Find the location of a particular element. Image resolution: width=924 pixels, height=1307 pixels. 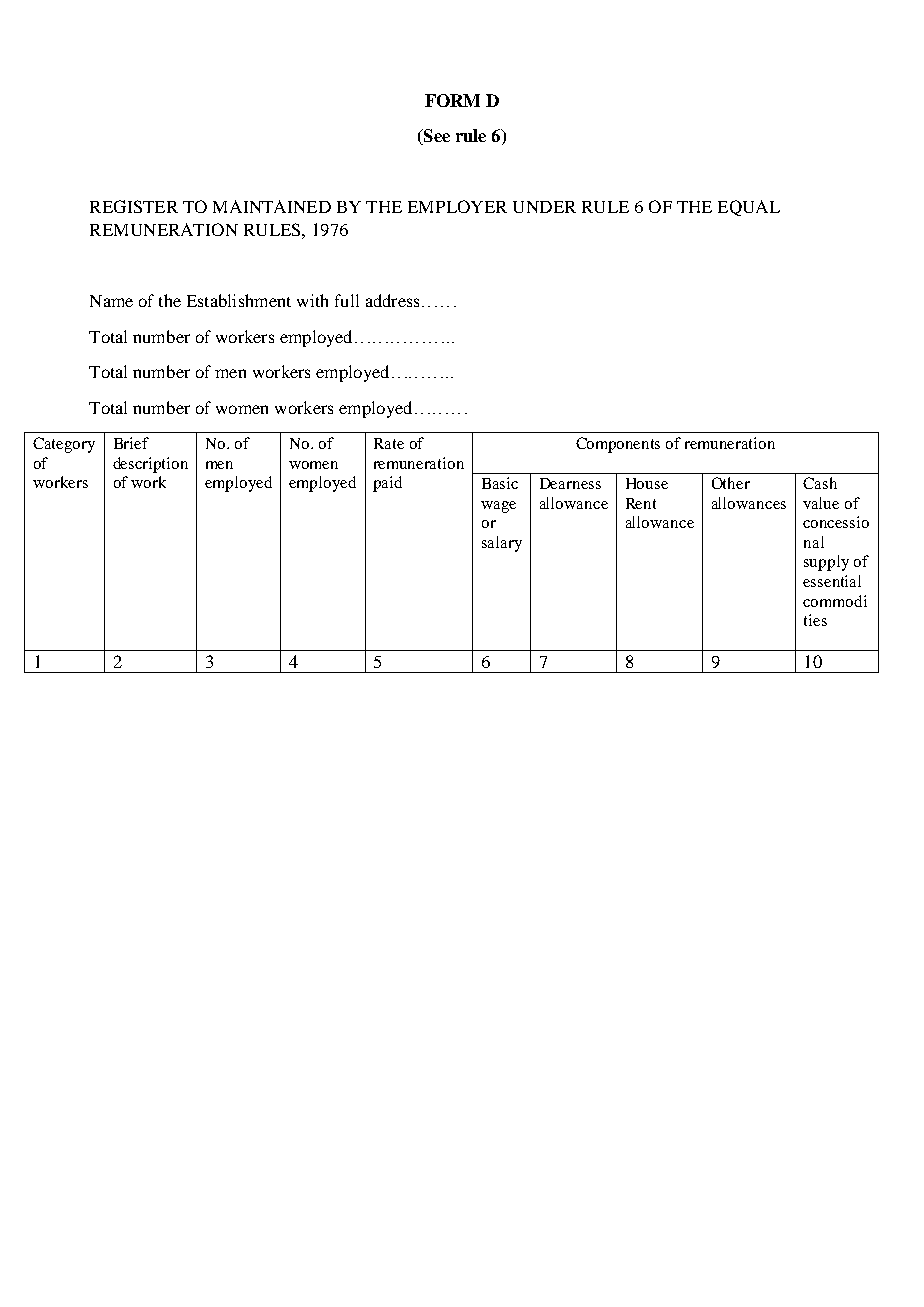

Components is located at coordinates (618, 445).
